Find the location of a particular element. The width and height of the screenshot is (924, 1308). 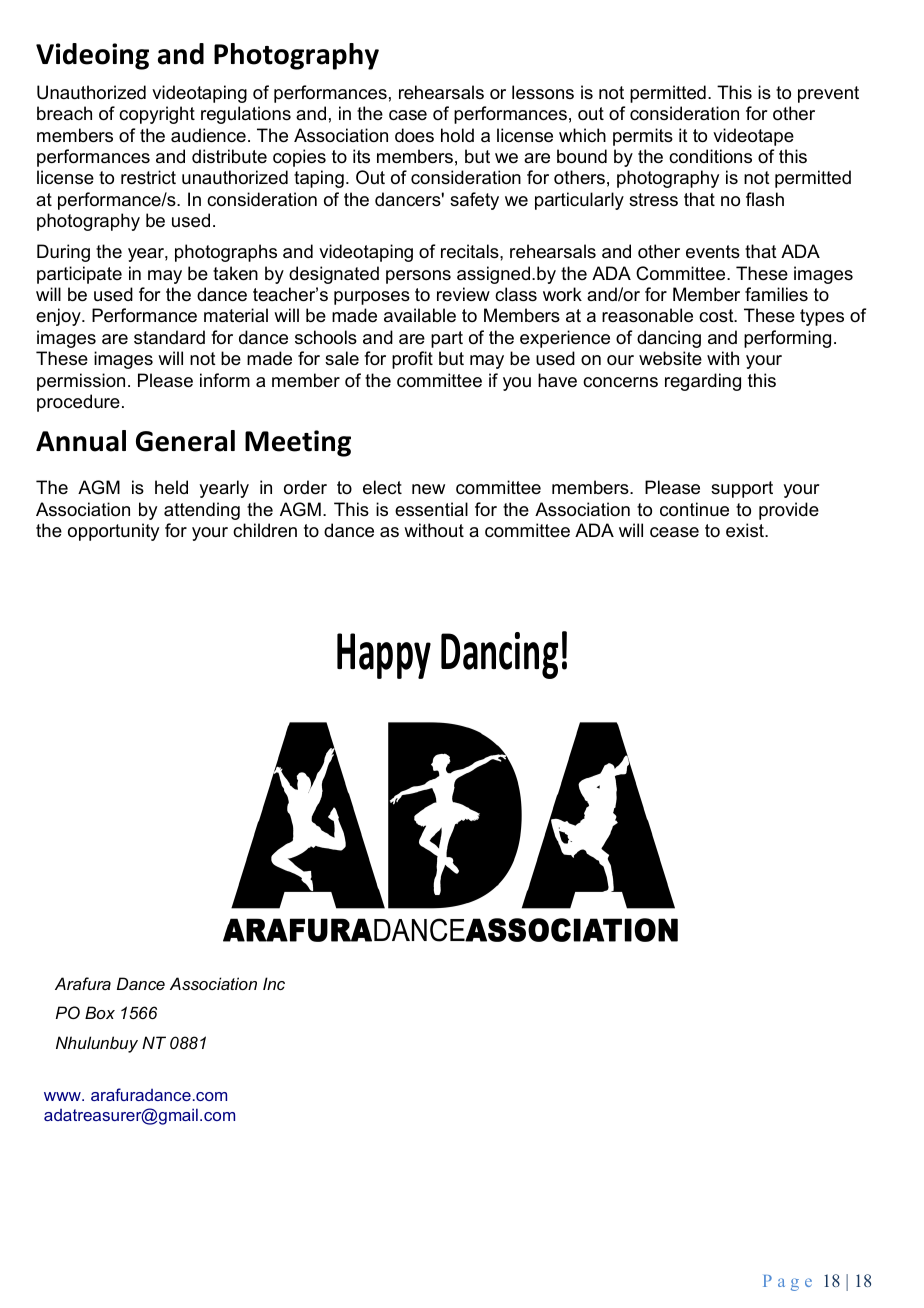

videotape is located at coordinates (753, 137).
